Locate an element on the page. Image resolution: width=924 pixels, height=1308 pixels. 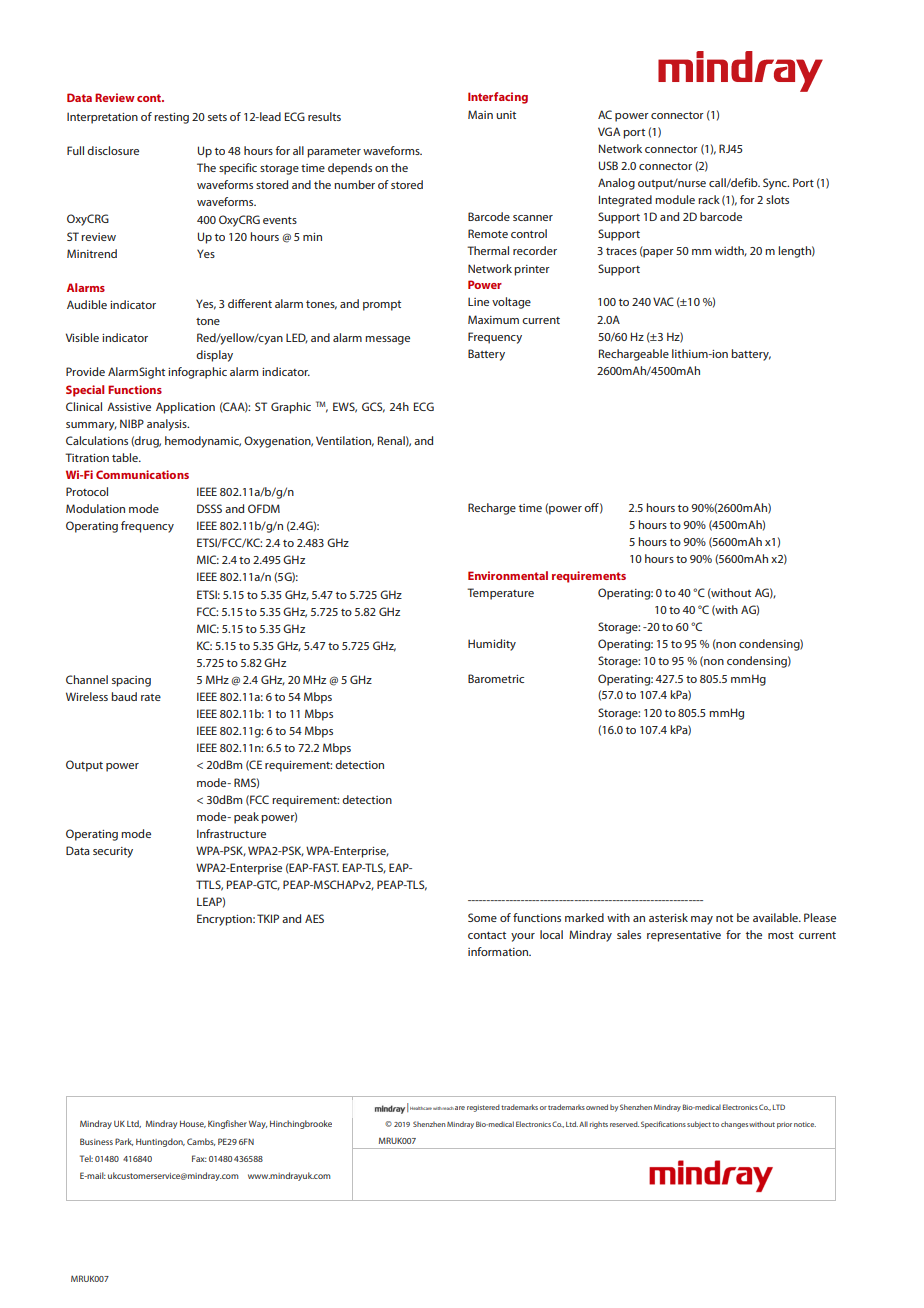
Sync is located at coordinates (776, 184).
